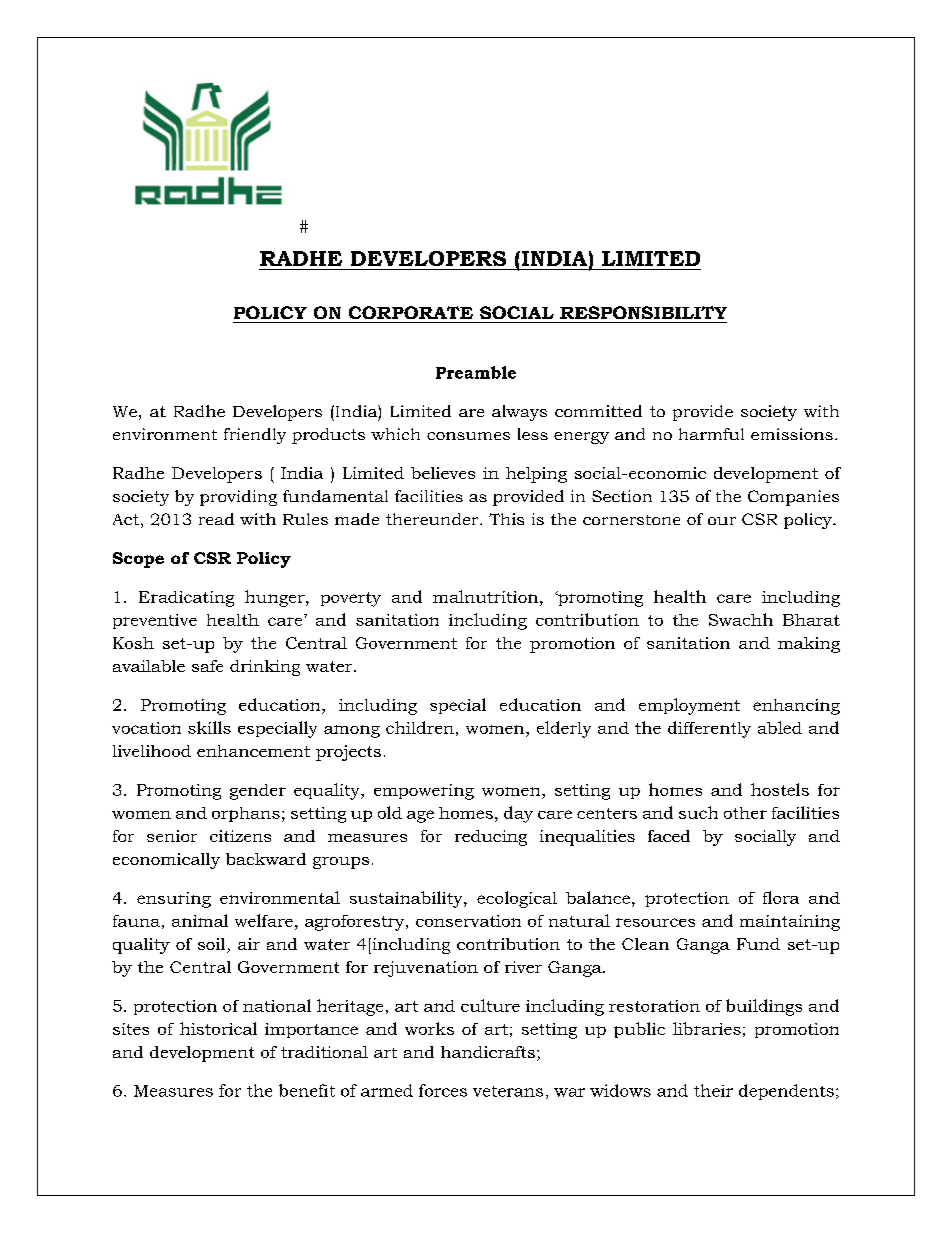 The height and width of the page is (1233, 952). I want to click on children, so click(420, 727).
